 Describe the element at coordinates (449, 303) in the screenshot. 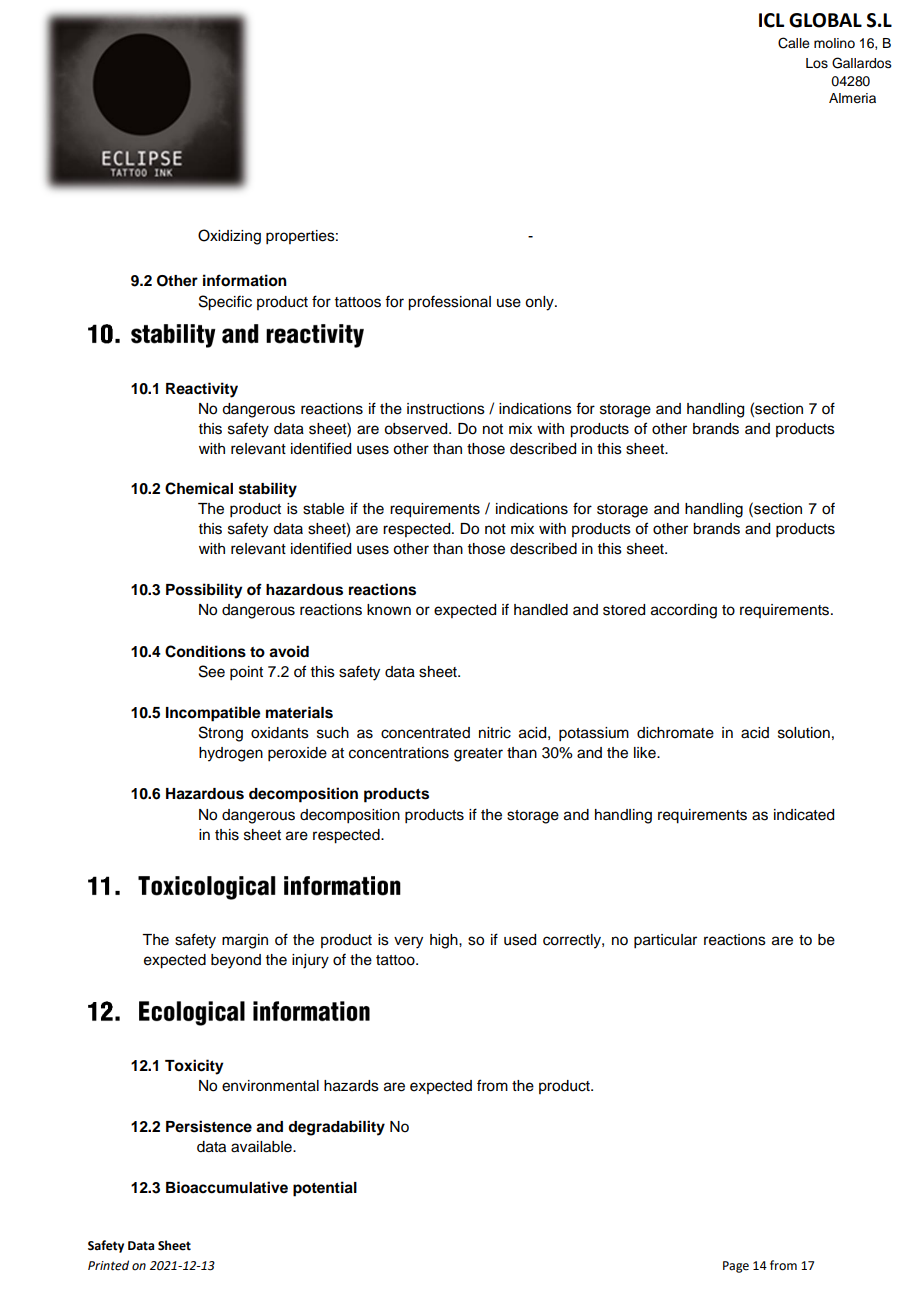

I see `professional` at that location.
